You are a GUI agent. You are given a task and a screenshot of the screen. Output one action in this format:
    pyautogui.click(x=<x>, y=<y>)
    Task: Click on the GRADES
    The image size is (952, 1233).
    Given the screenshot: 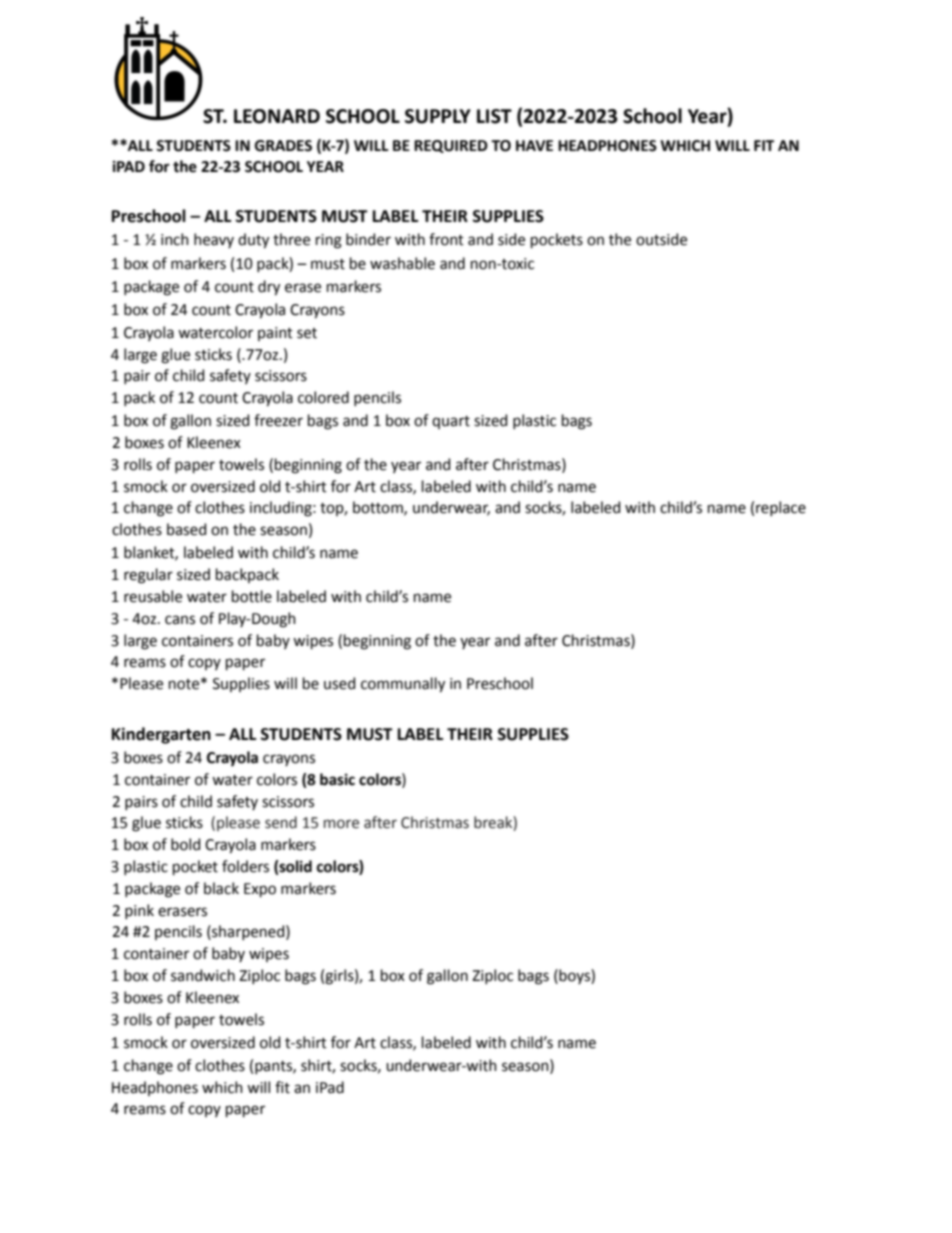 What is the action you would take?
    pyautogui.click(x=283, y=146)
